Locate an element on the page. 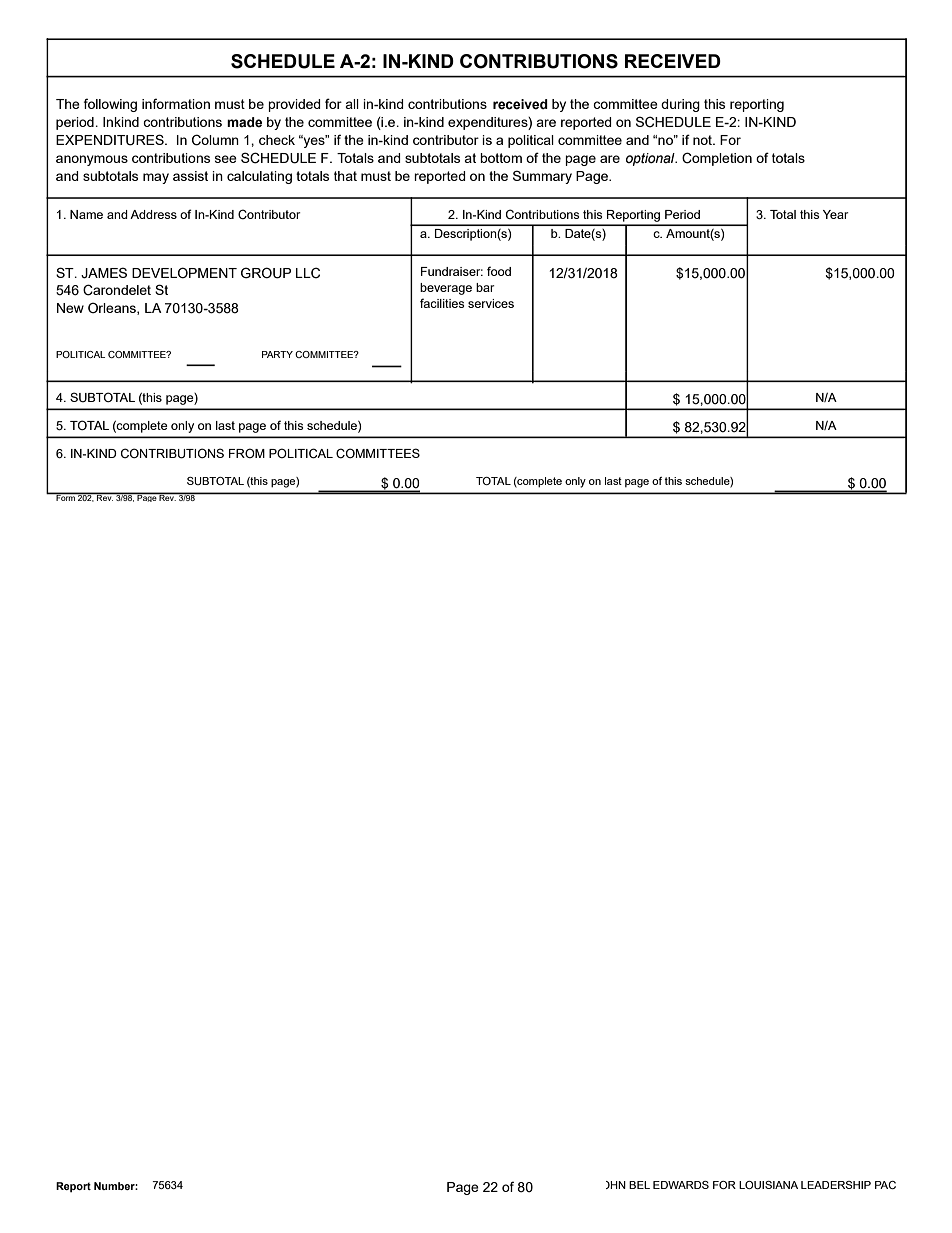  BEL is located at coordinates (639, 1185).
